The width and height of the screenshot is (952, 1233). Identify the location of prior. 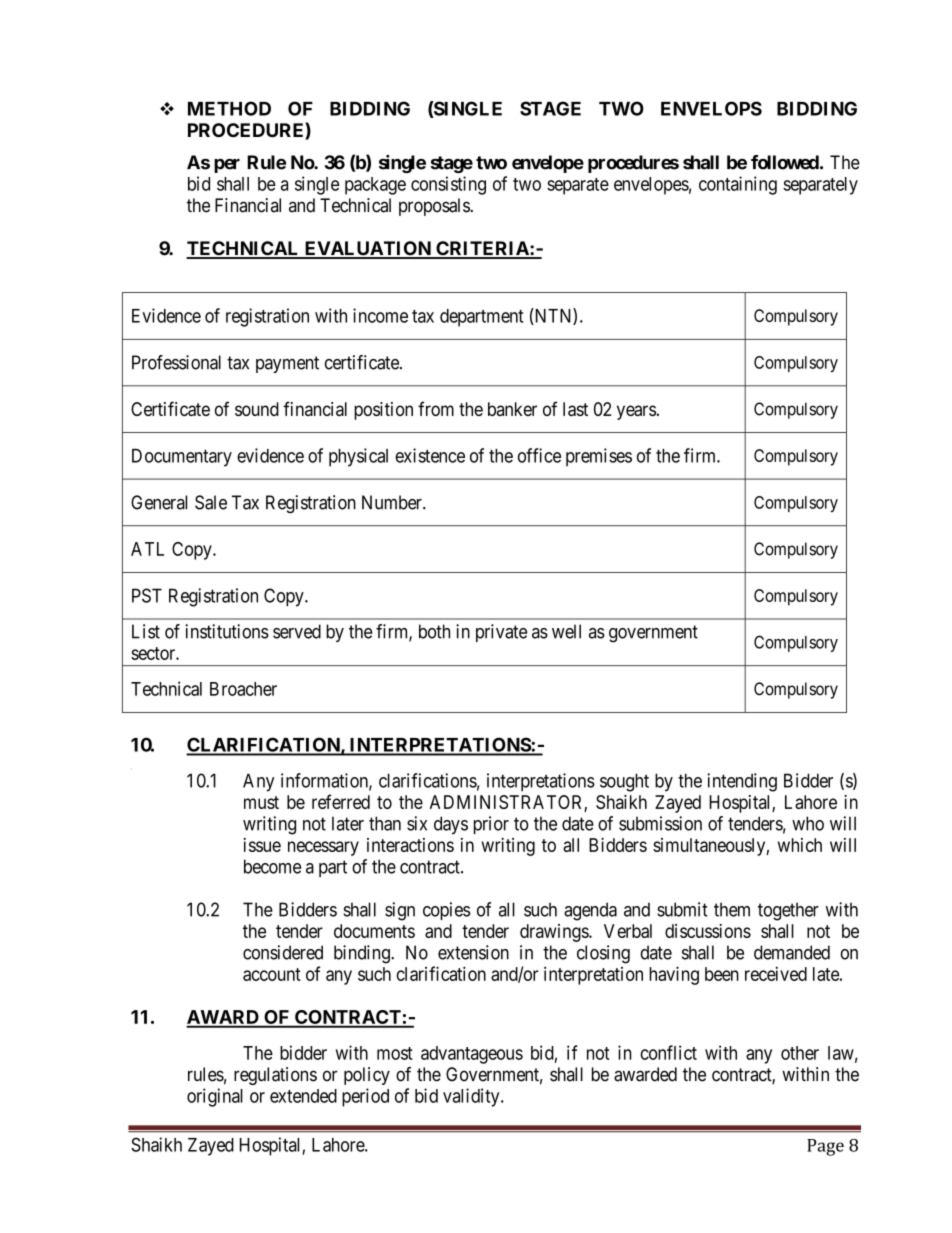
(491, 825).
